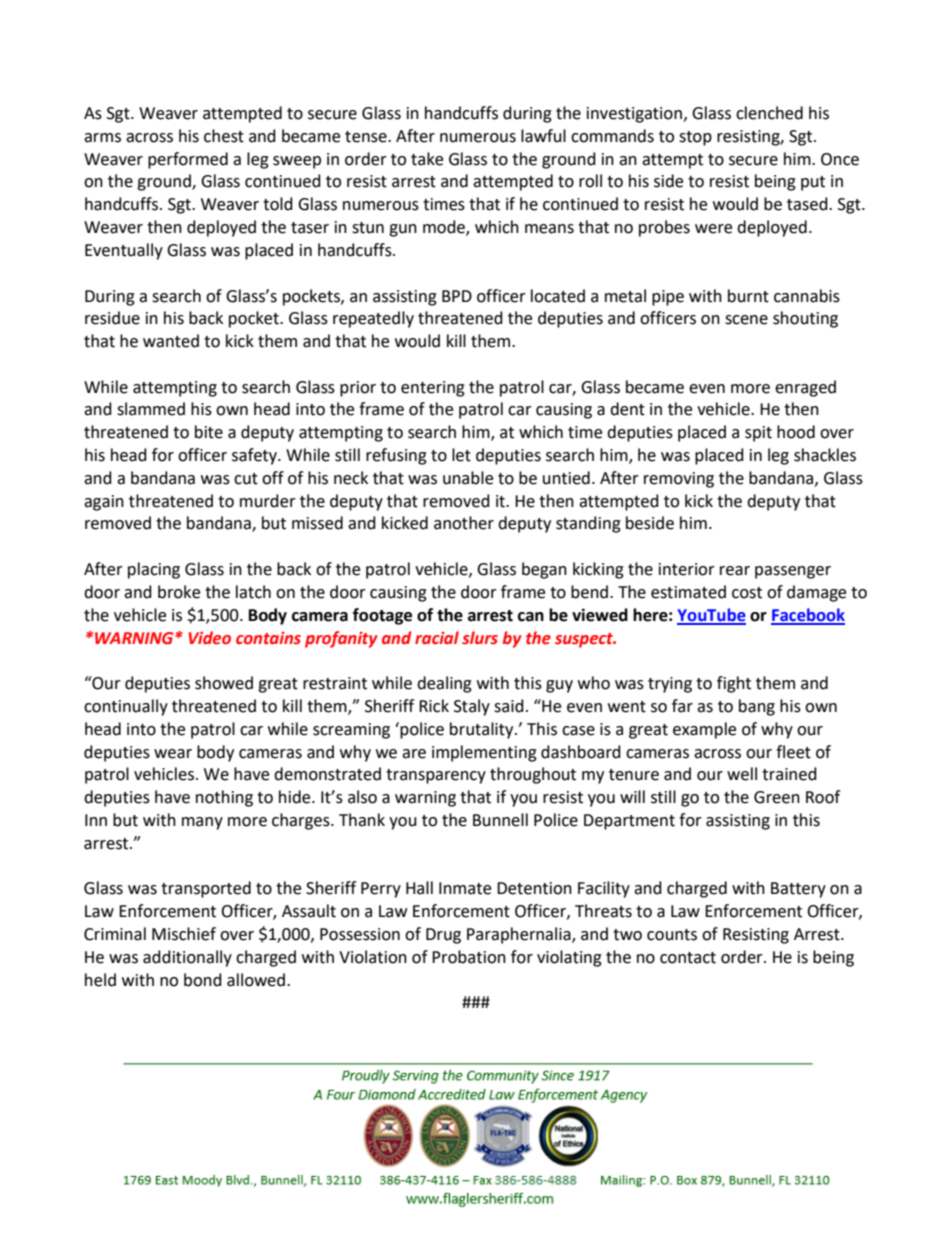 The width and height of the page is (952, 1233). I want to click on burnt, so click(748, 296).
